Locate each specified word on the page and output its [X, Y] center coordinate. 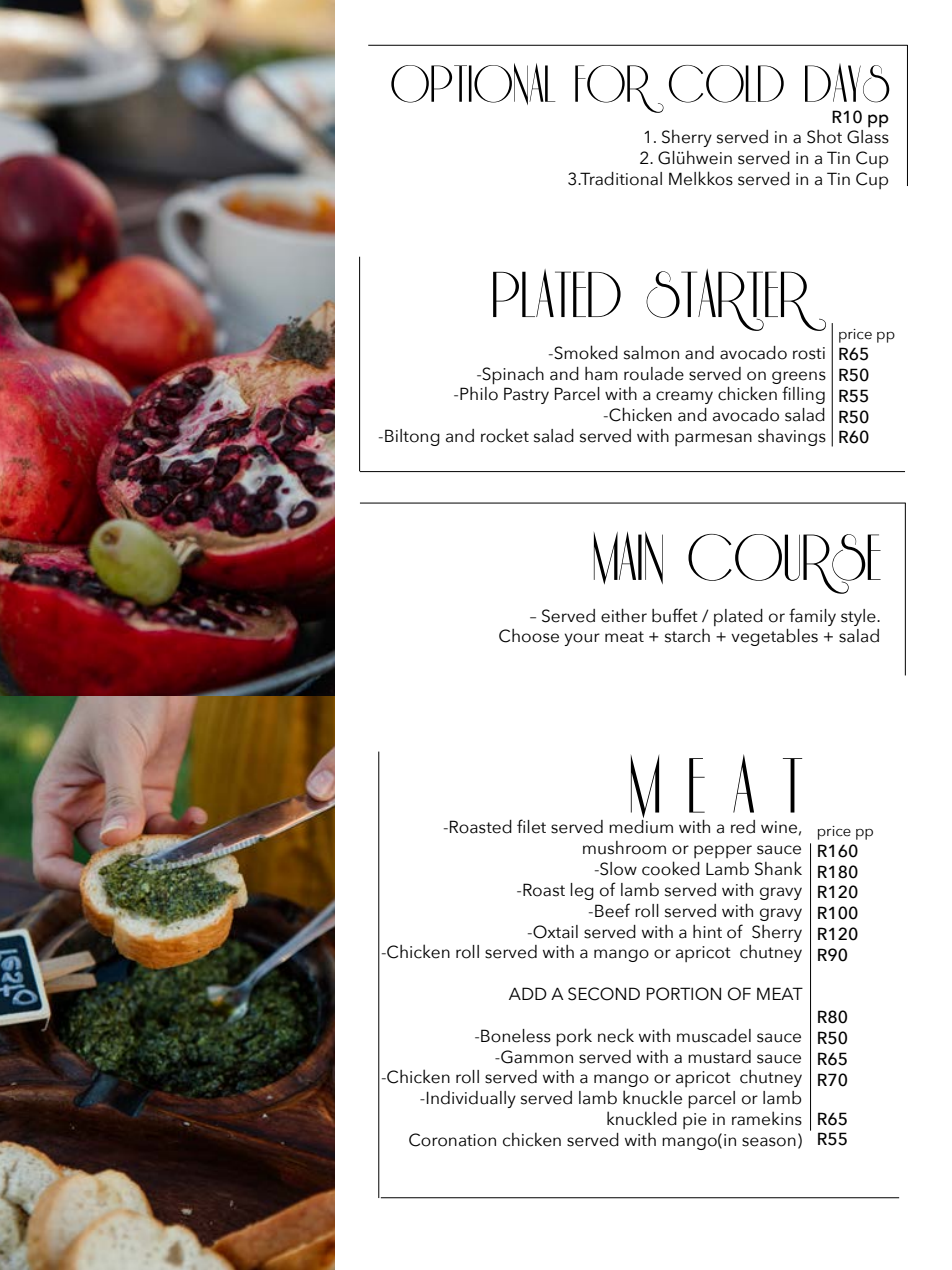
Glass [868, 137]
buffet [675, 615]
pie [695, 1121]
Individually [471, 1099]
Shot [824, 137]
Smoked [585, 352]
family [812, 617]
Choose [529, 636]
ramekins [767, 1118]
